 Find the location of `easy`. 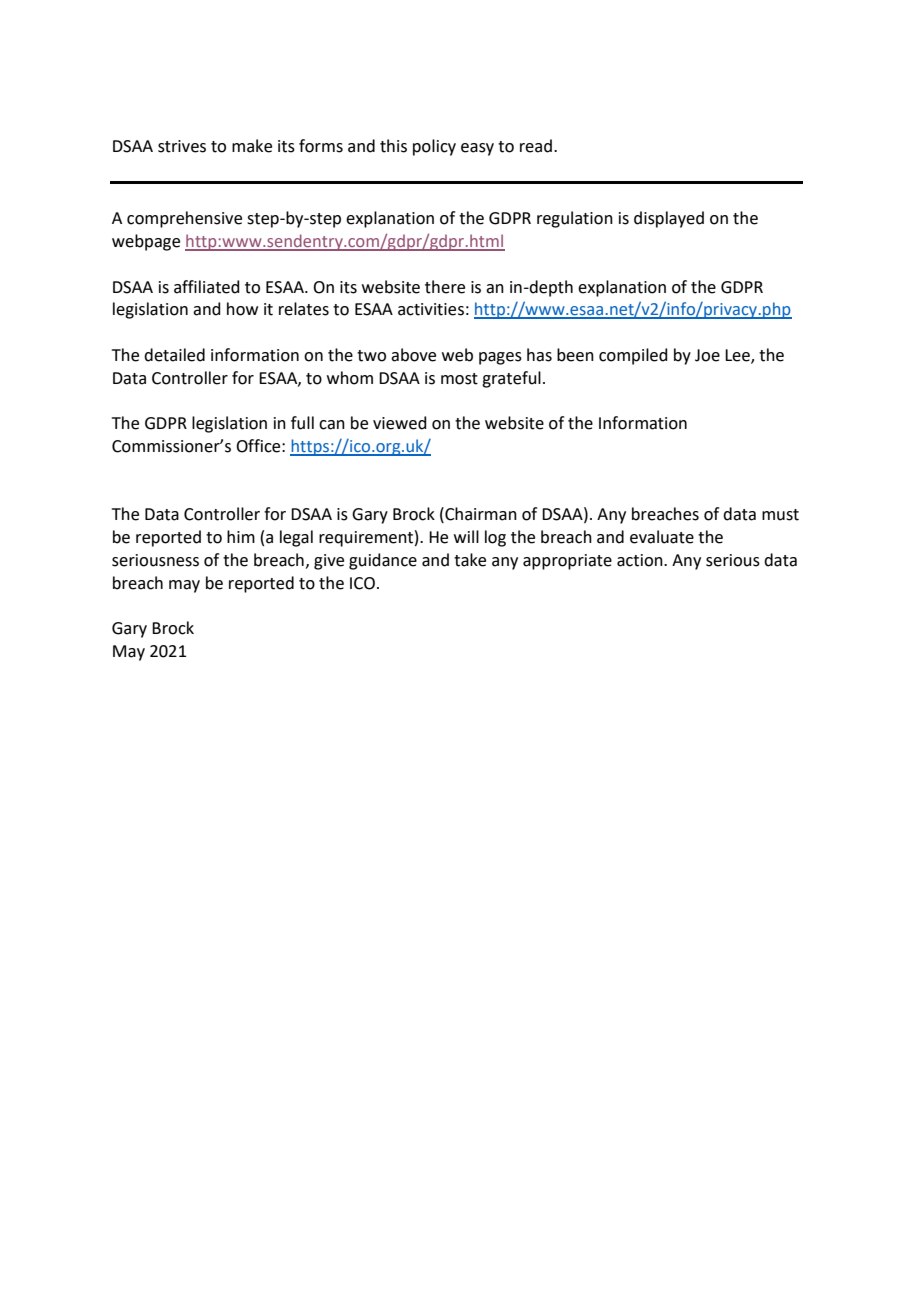

easy is located at coordinates (477, 149).
